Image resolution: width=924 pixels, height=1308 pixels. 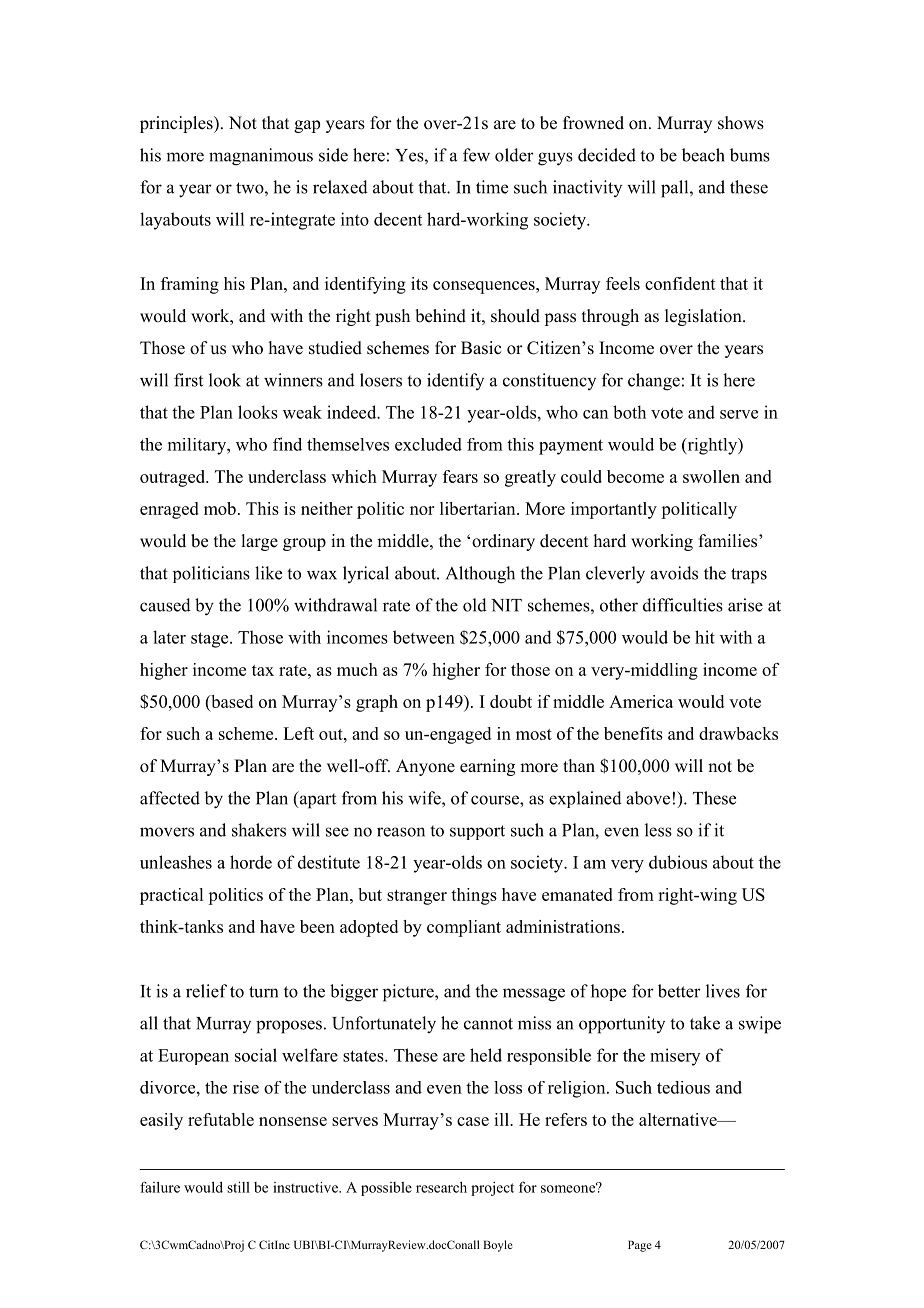 What do you see at coordinates (703, 155) in the image?
I see `beach` at bounding box center [703, 155].
